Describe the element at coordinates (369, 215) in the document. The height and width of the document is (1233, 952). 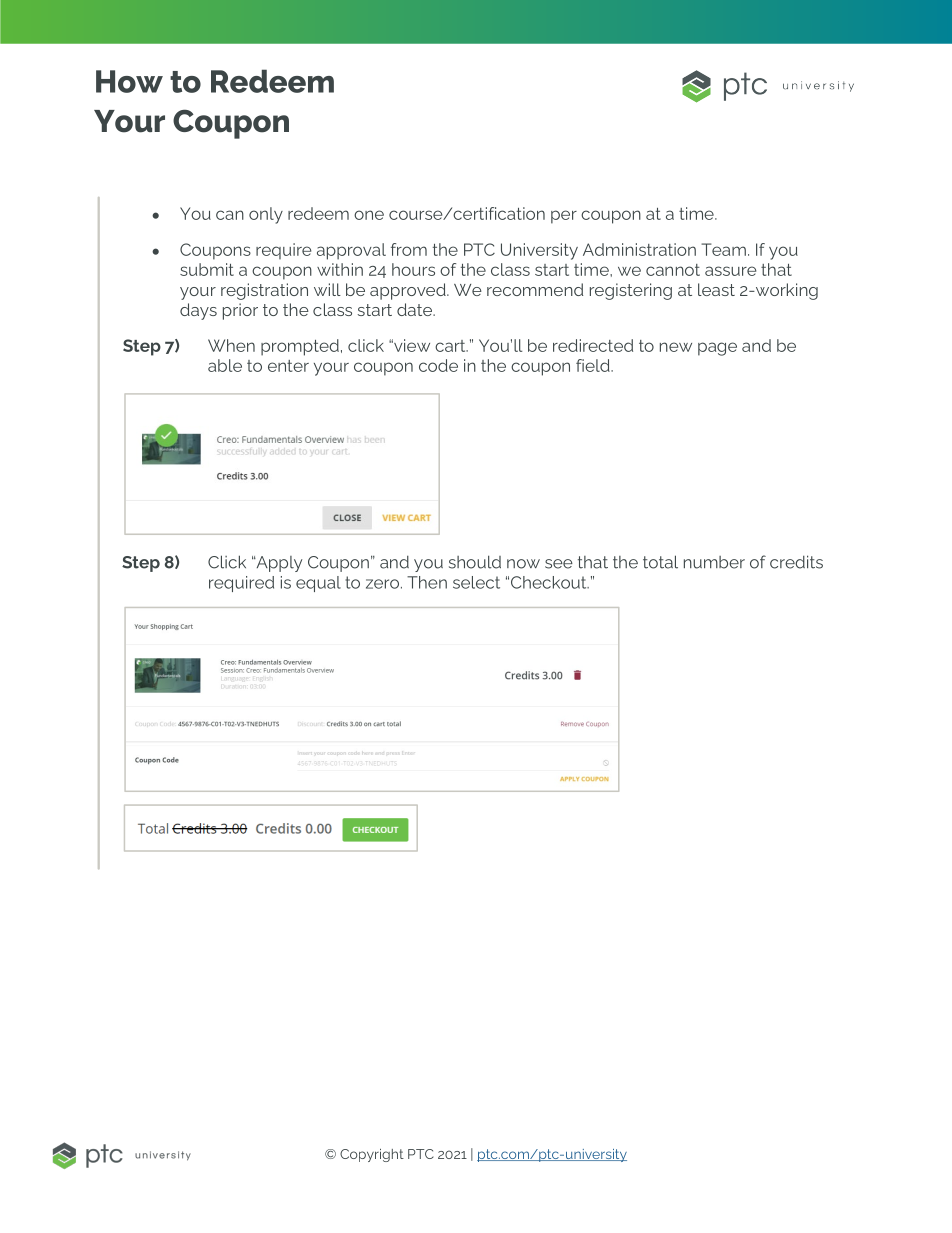
I see `one` at that location.
